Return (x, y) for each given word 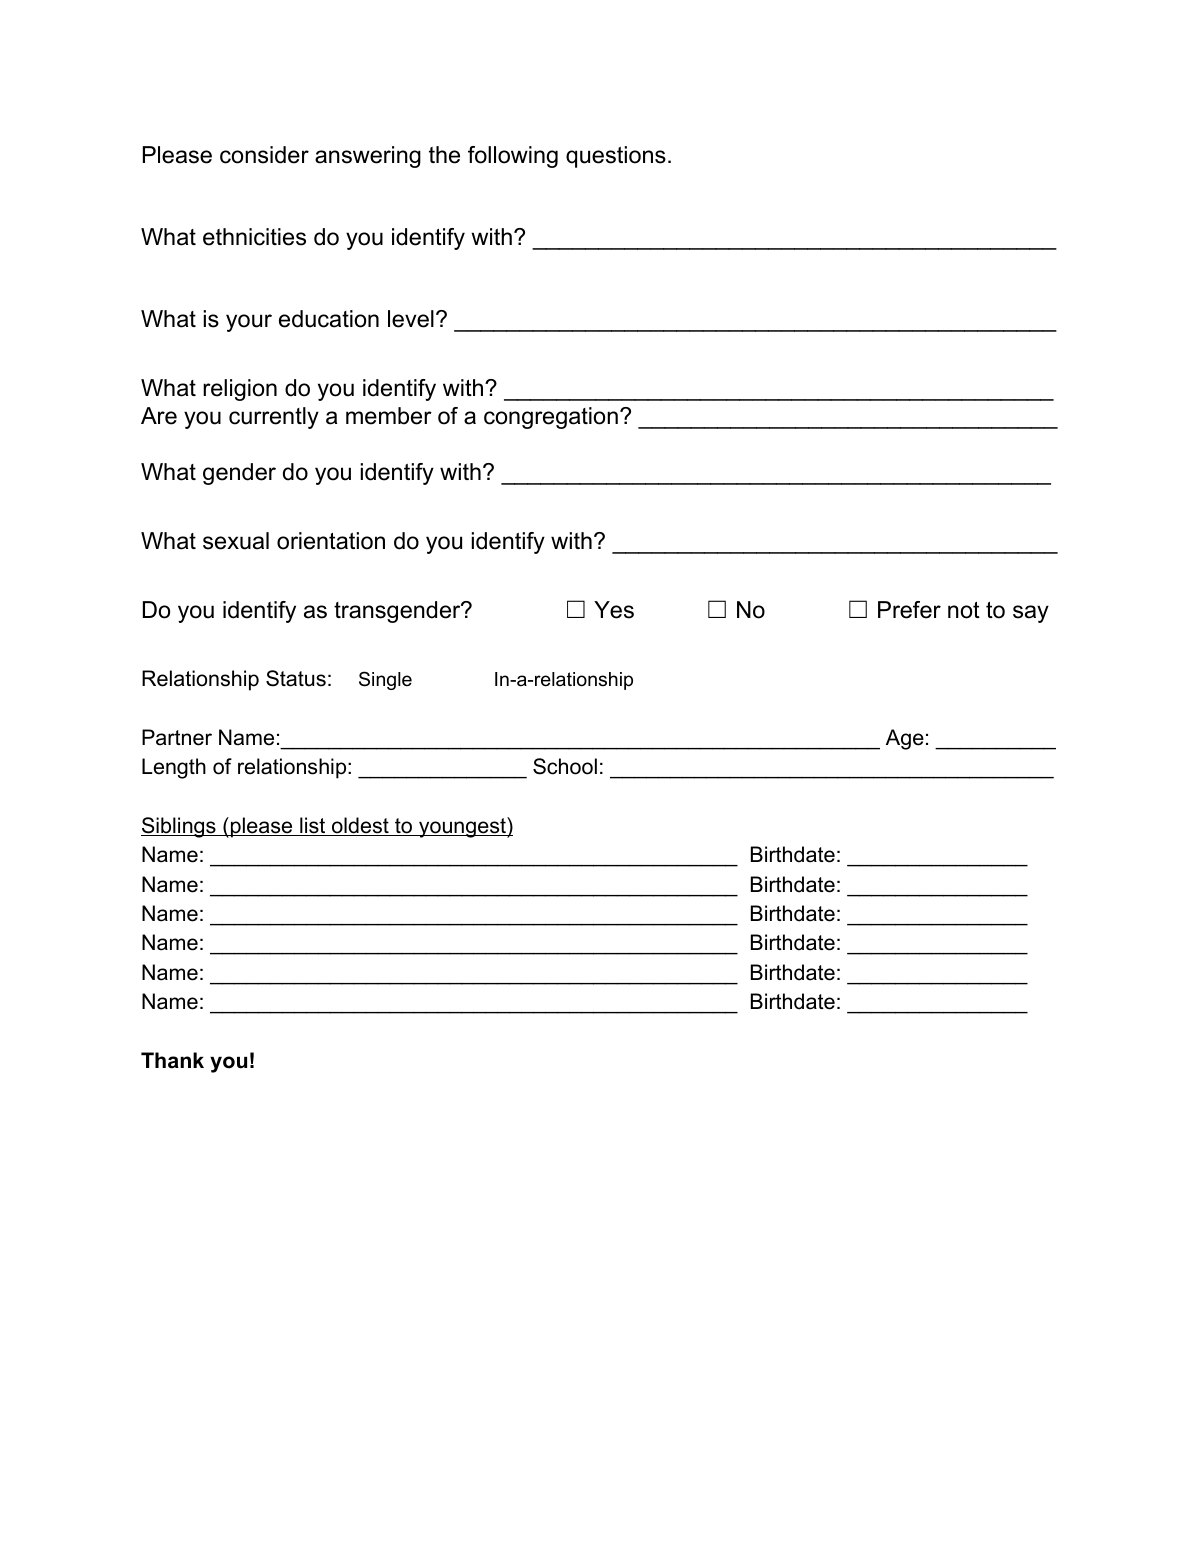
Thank (172, 1060)
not (964, 610)
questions (616, 157)
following (513, 157)
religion (240, 390)
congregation (551, 418)
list (313, 826)
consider (264, 155)
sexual (236, 541)
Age (905, 739)
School (565, 766)
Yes (614, 610)
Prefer (909, 610)
